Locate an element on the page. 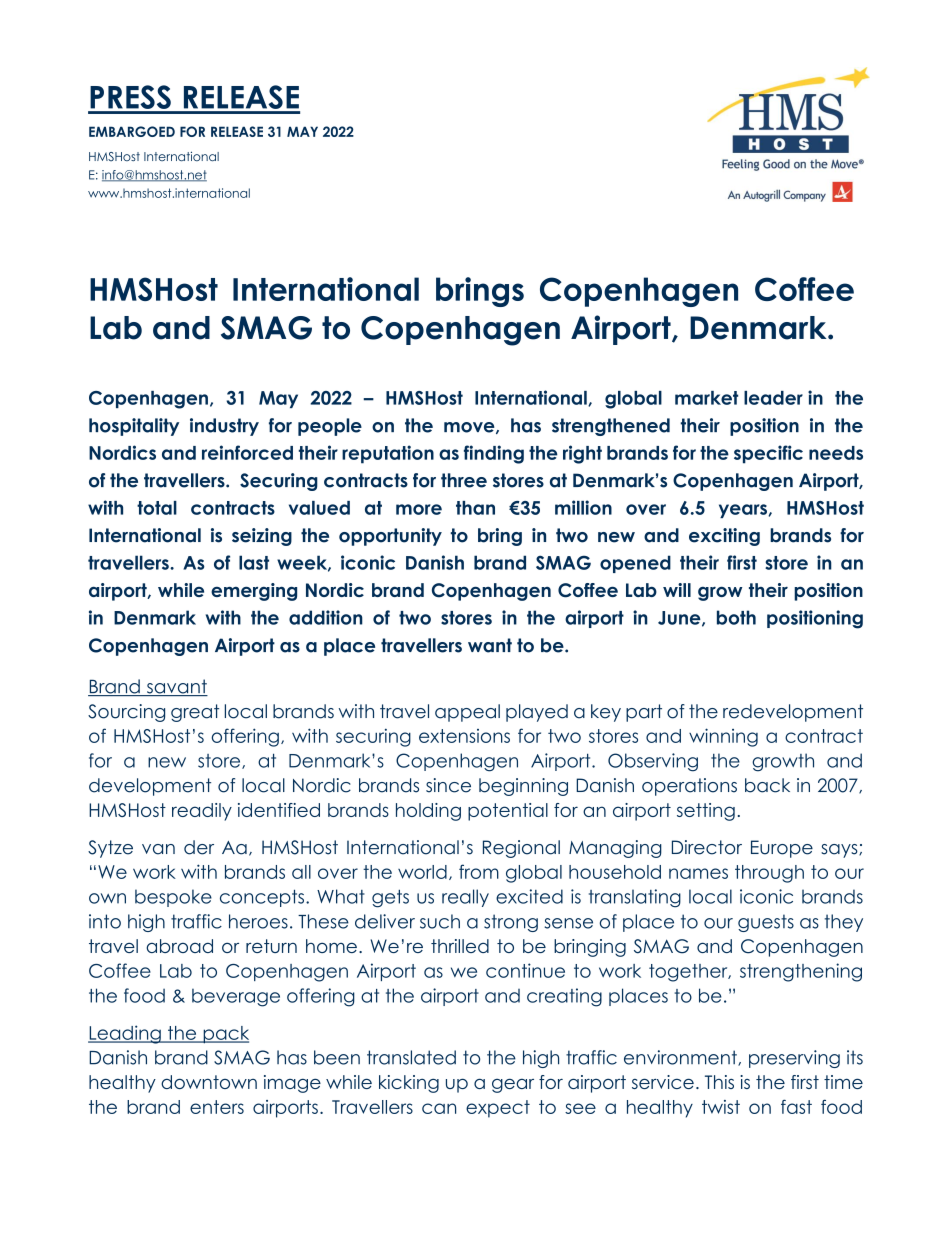 Image resolution: width=952 pixels, height=1233 pixels. downtown is located at coordinates (209, 1082).
